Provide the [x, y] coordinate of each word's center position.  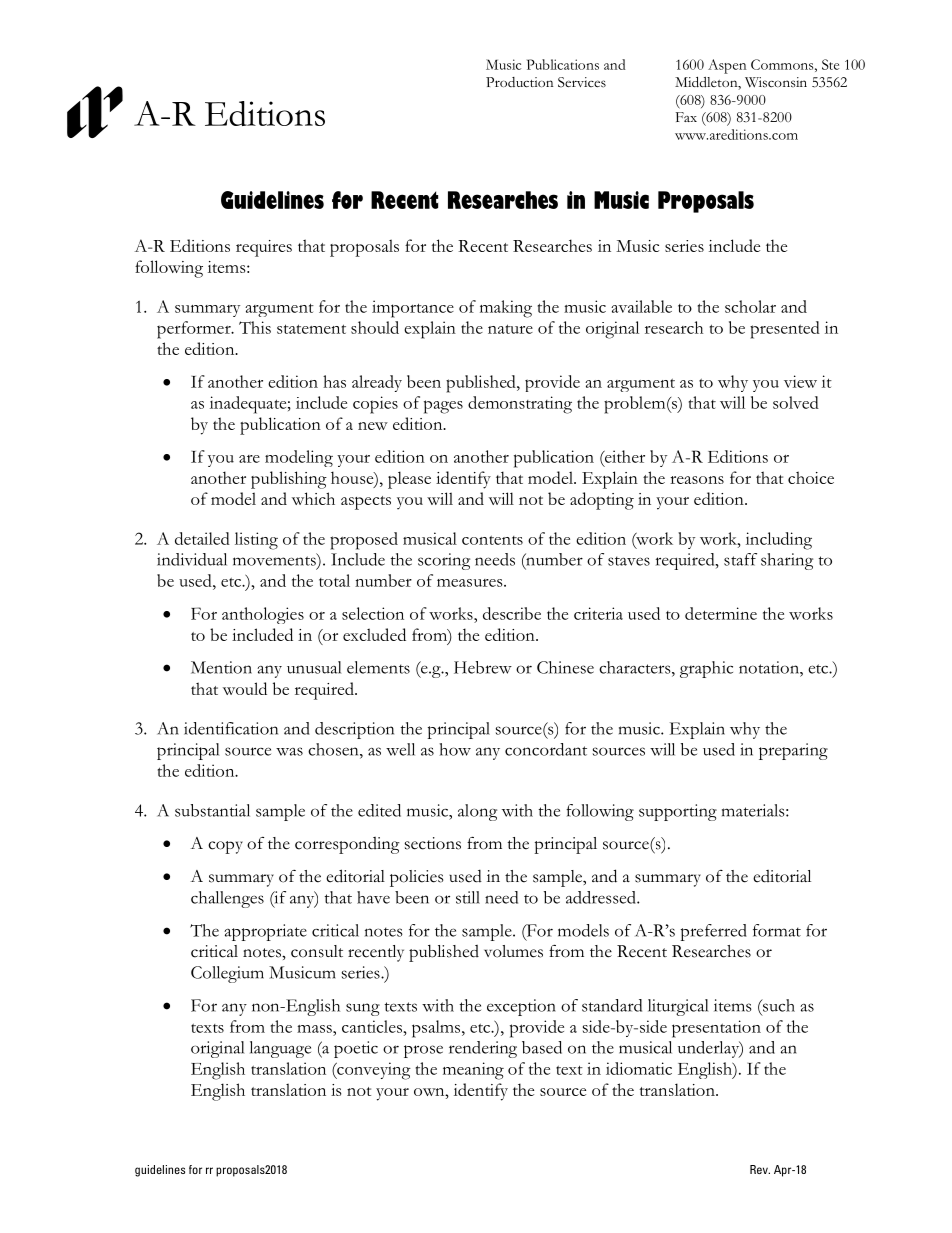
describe [512, 613]
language [280, 1049]
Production [519, 82]
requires [264, 248]
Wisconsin [776, 82]
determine [721, 613]
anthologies [263, 615]
